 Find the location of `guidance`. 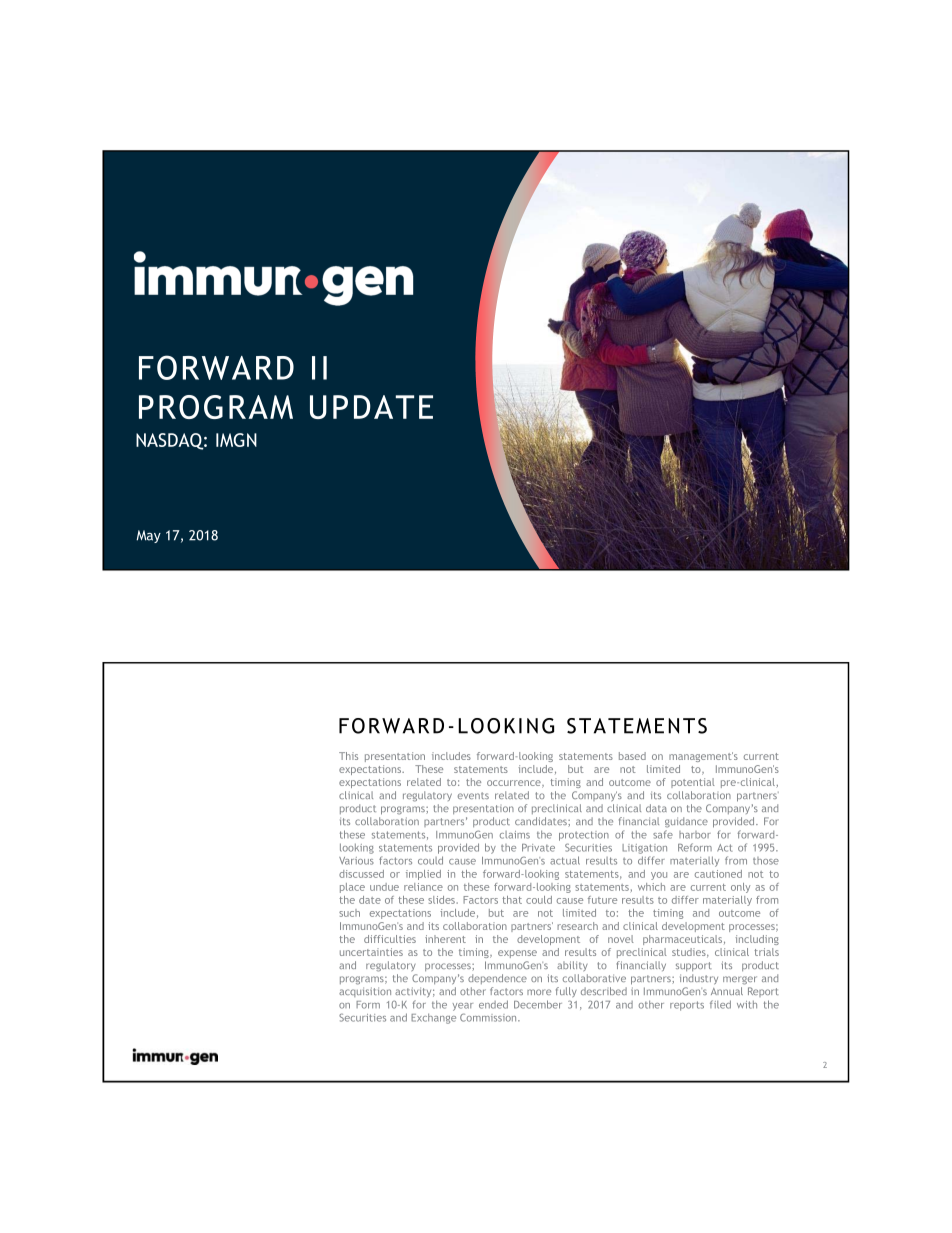

guidance is located at coordinates (686, 822).
